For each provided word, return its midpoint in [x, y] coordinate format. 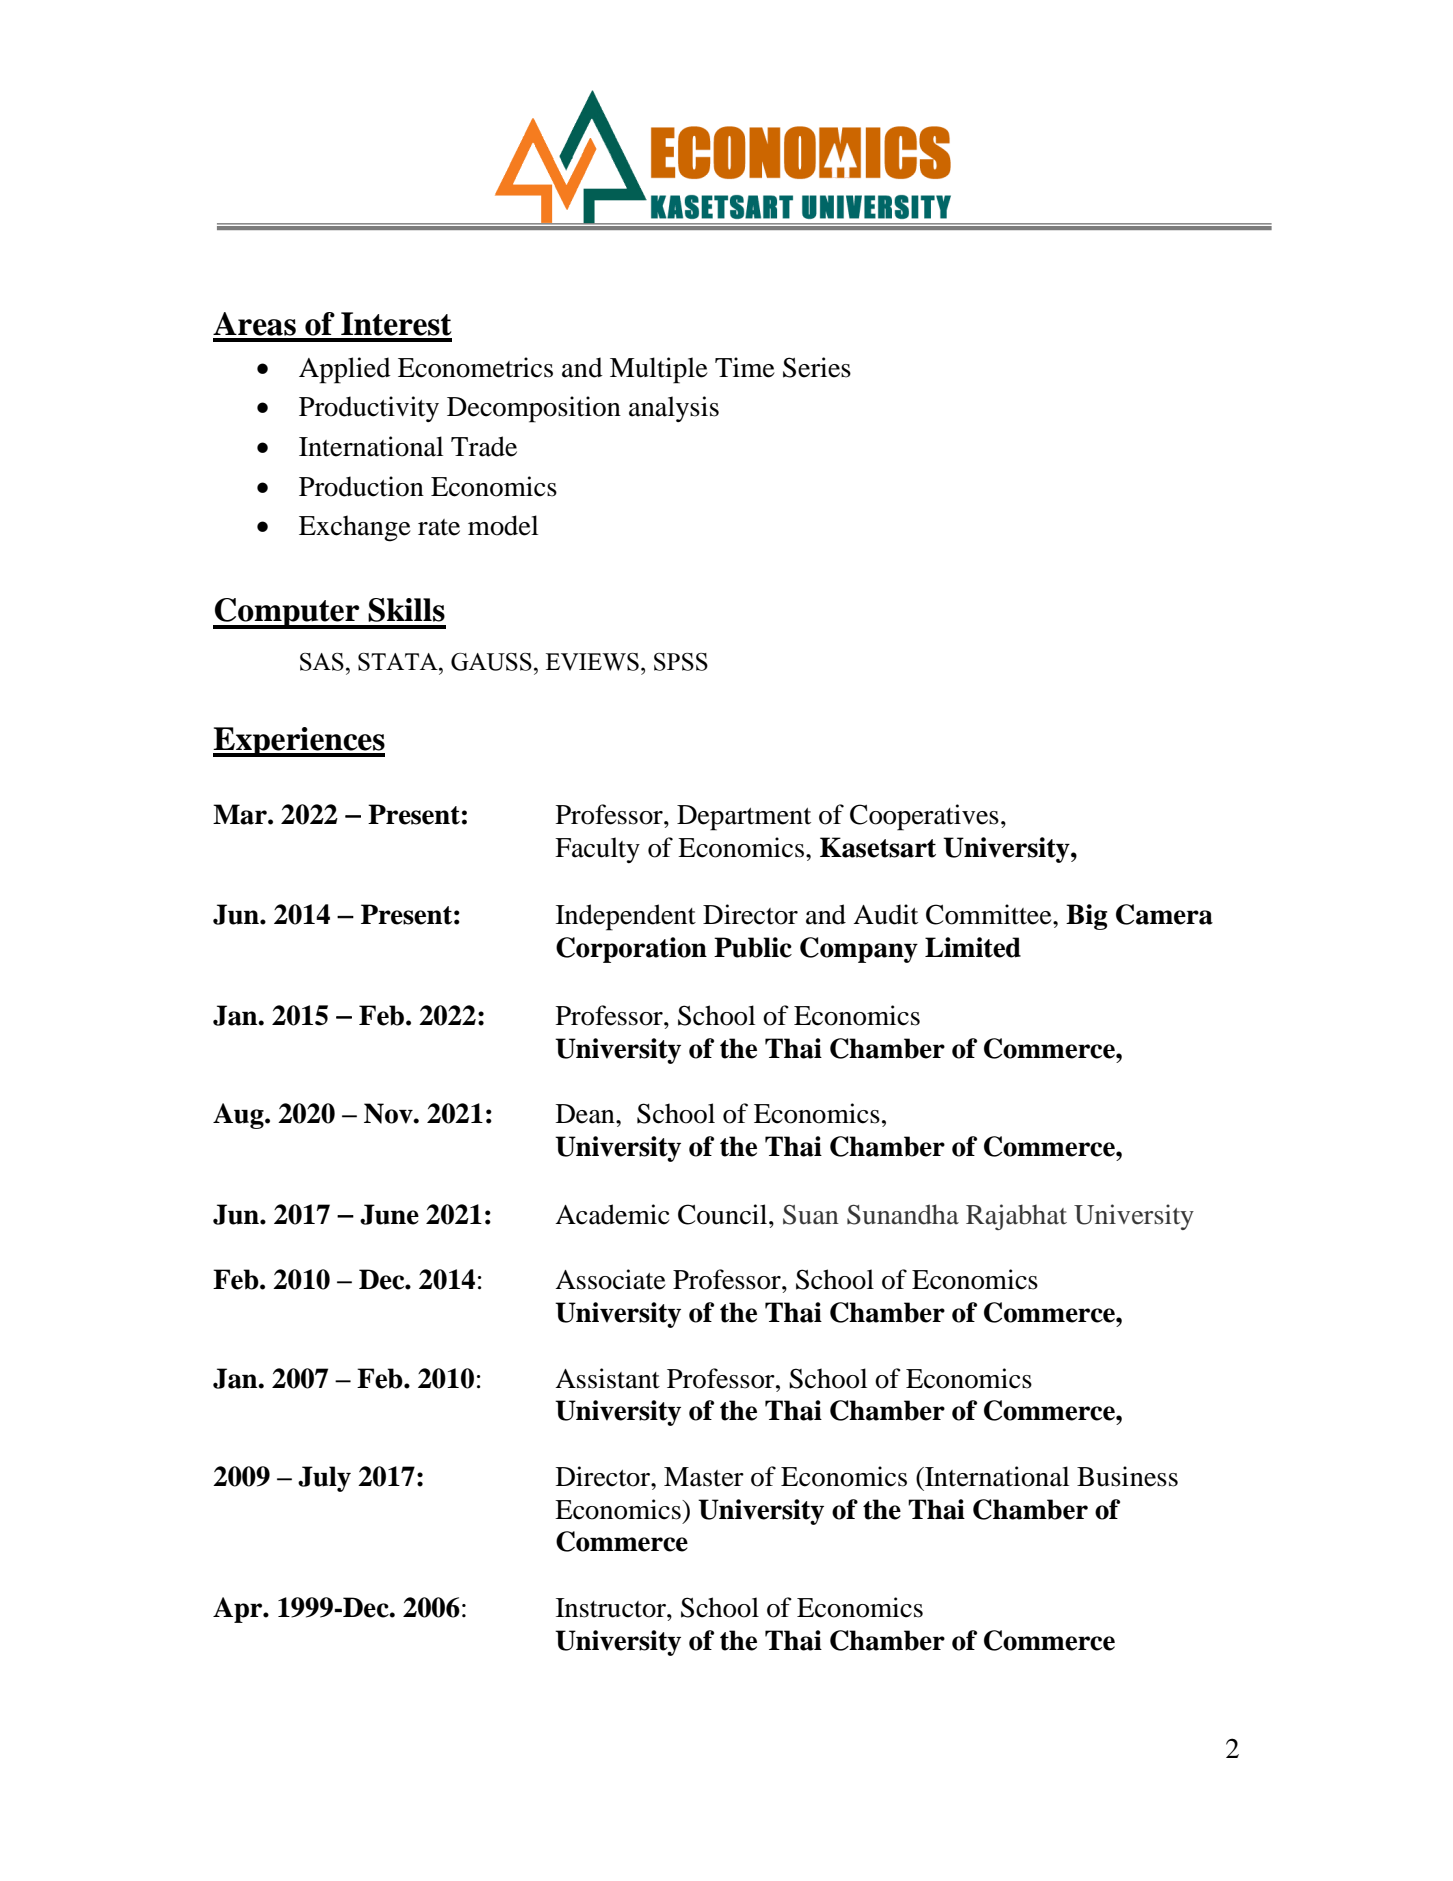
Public [753, 947]
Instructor [612, 1608]
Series [817, 367]
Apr [239, 1610]
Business [1127, 1476]
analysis [674, 409]
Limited [973, 947]
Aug [239, 1116]
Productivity [369, 409]
